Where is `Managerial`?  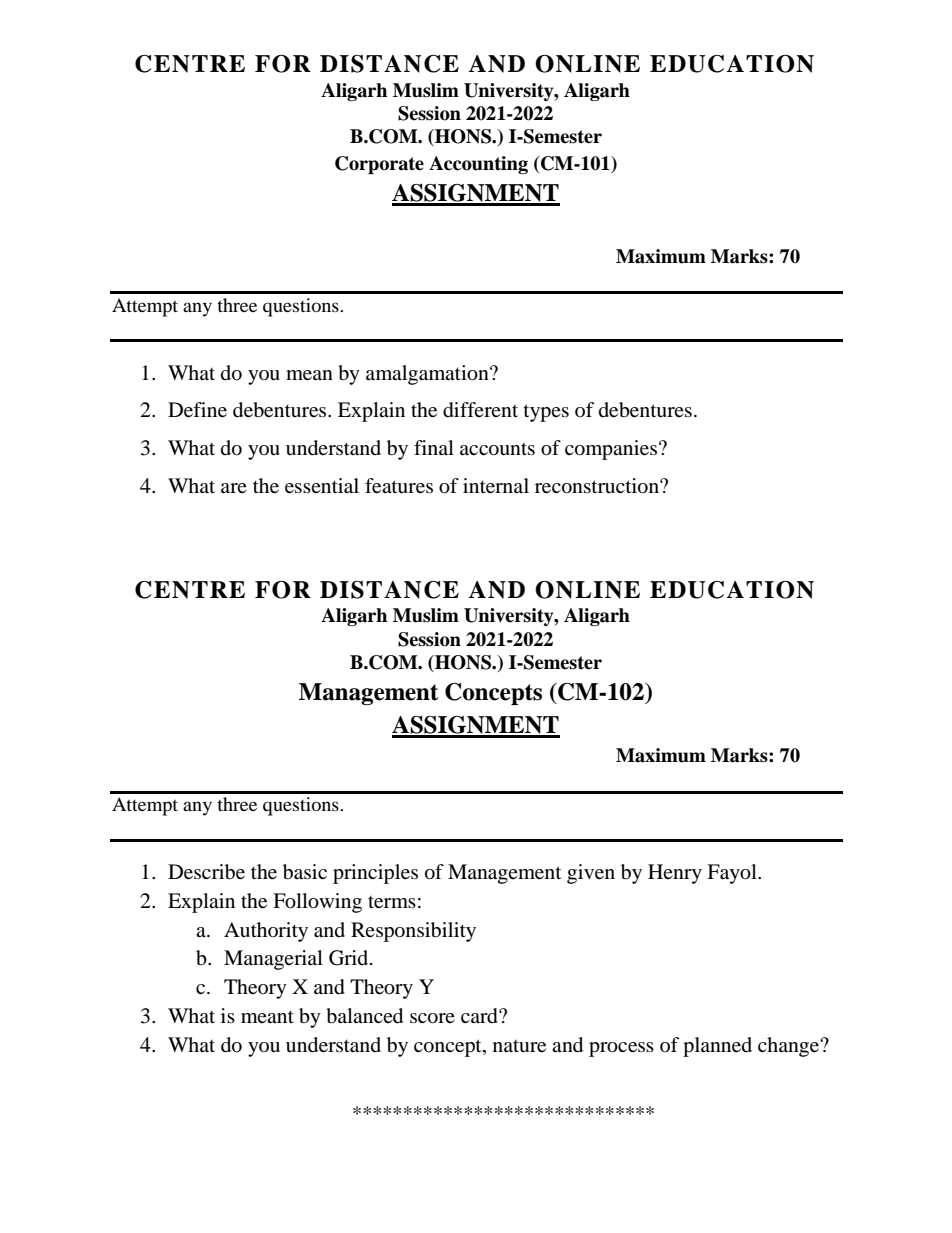 Managerial is located at coordinates (273, 960).
